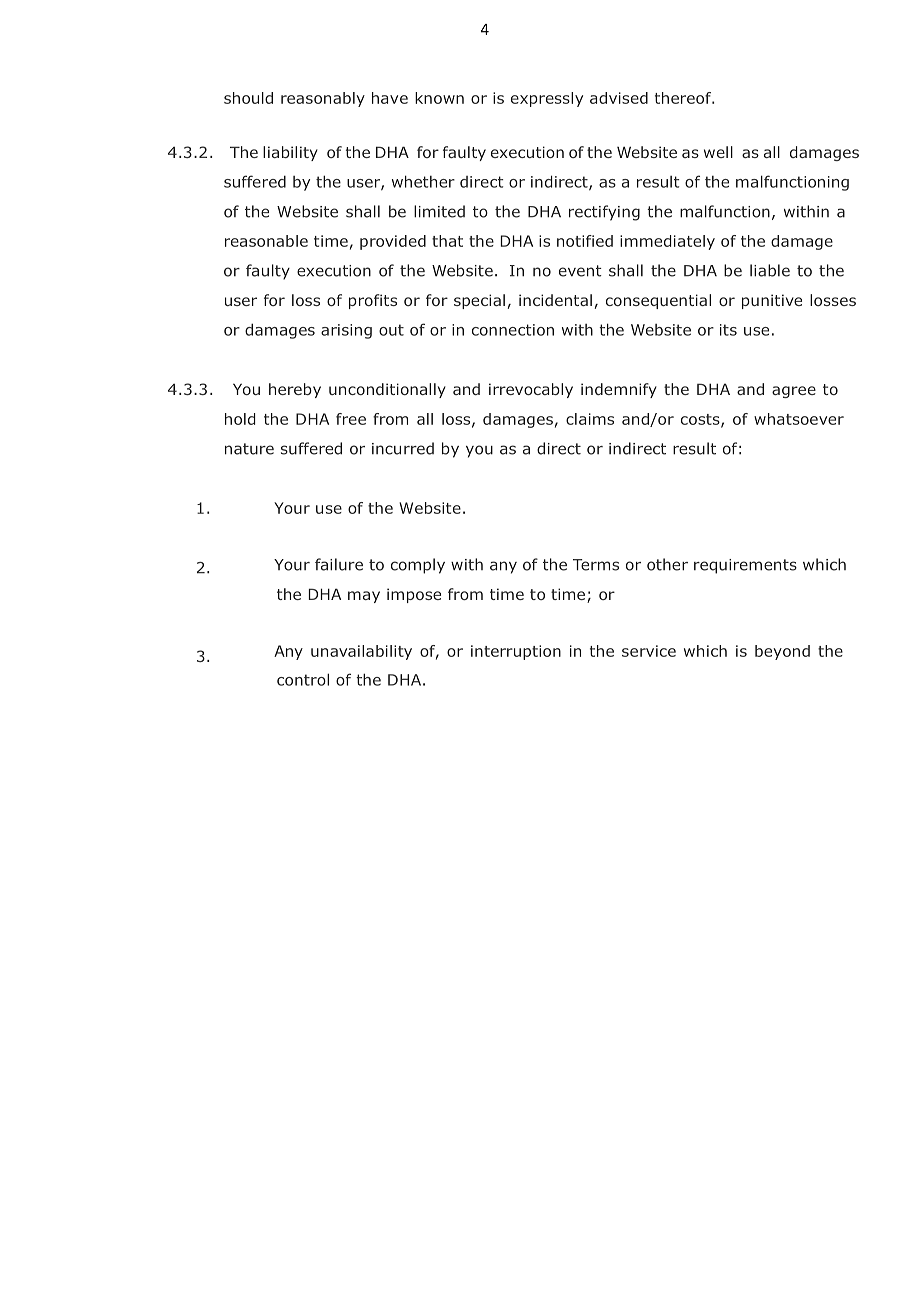 The width and height of the document is (924, 1308). What do you see at coordinates (531, 390) in the document?
I see `irrevocably` at bounding box center [531, 390].
